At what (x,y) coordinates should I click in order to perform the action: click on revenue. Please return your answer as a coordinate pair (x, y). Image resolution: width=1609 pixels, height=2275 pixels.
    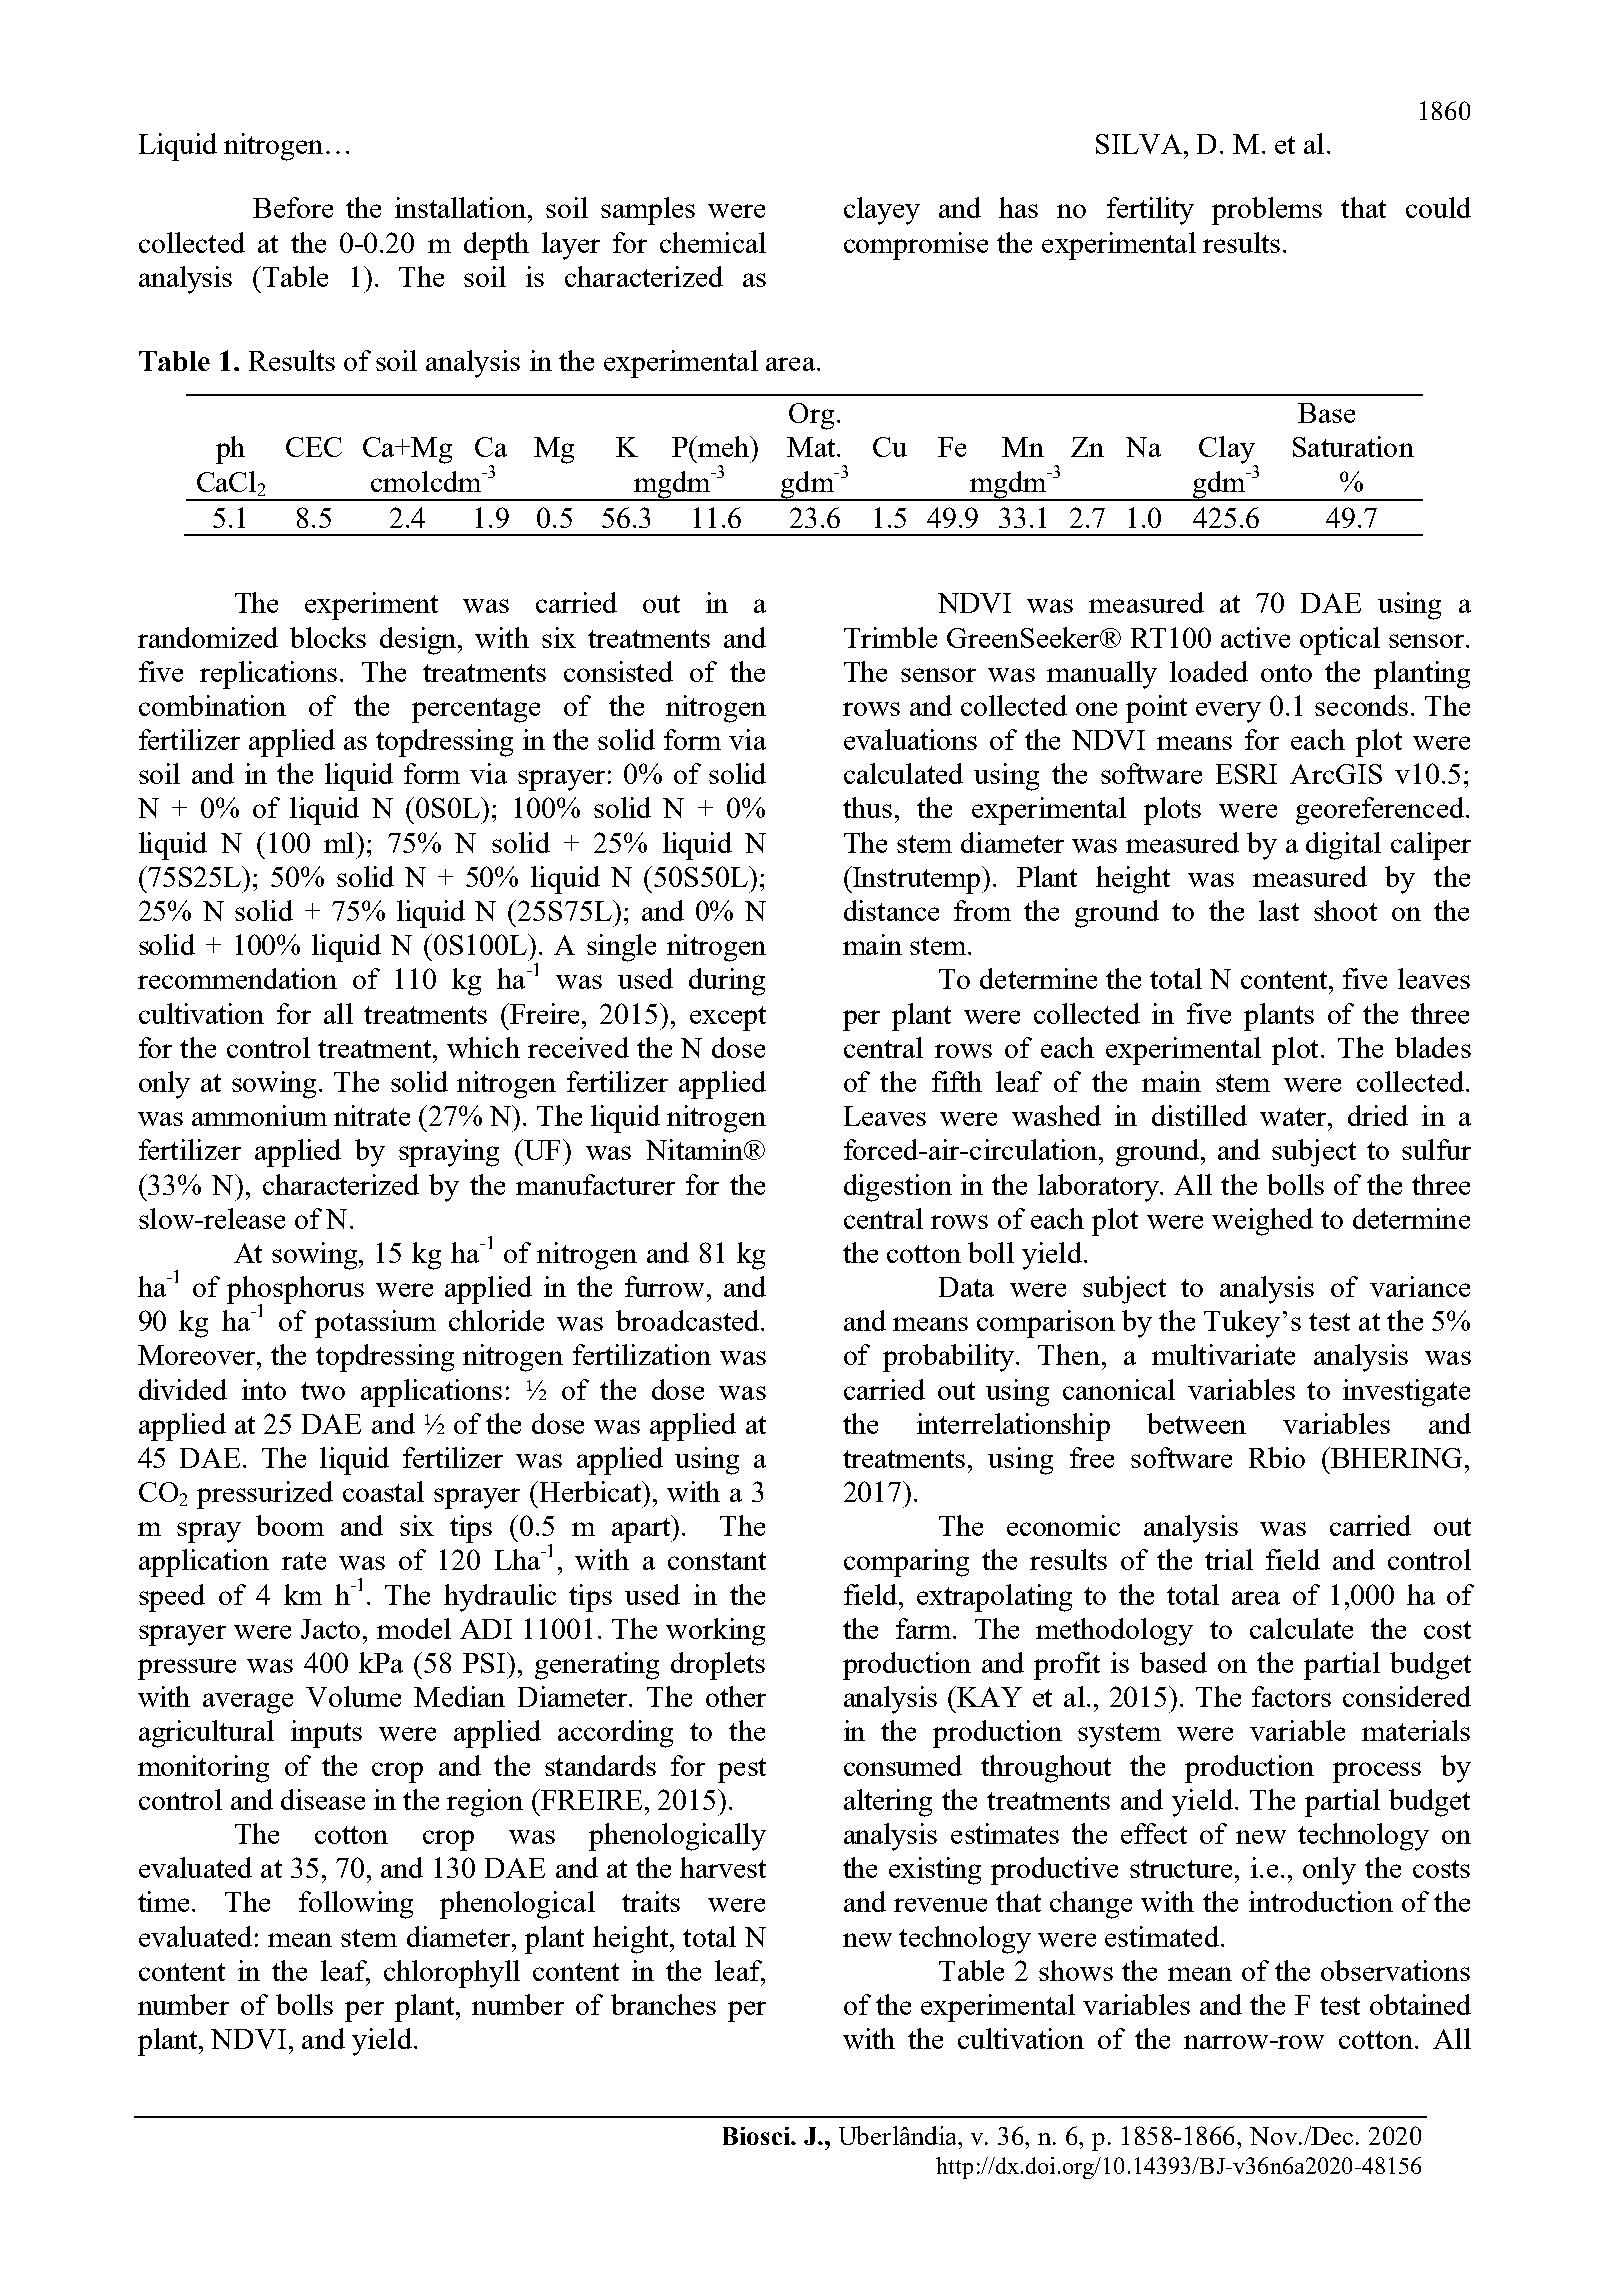
    Looking at the image, I should click on (940, 1905).
